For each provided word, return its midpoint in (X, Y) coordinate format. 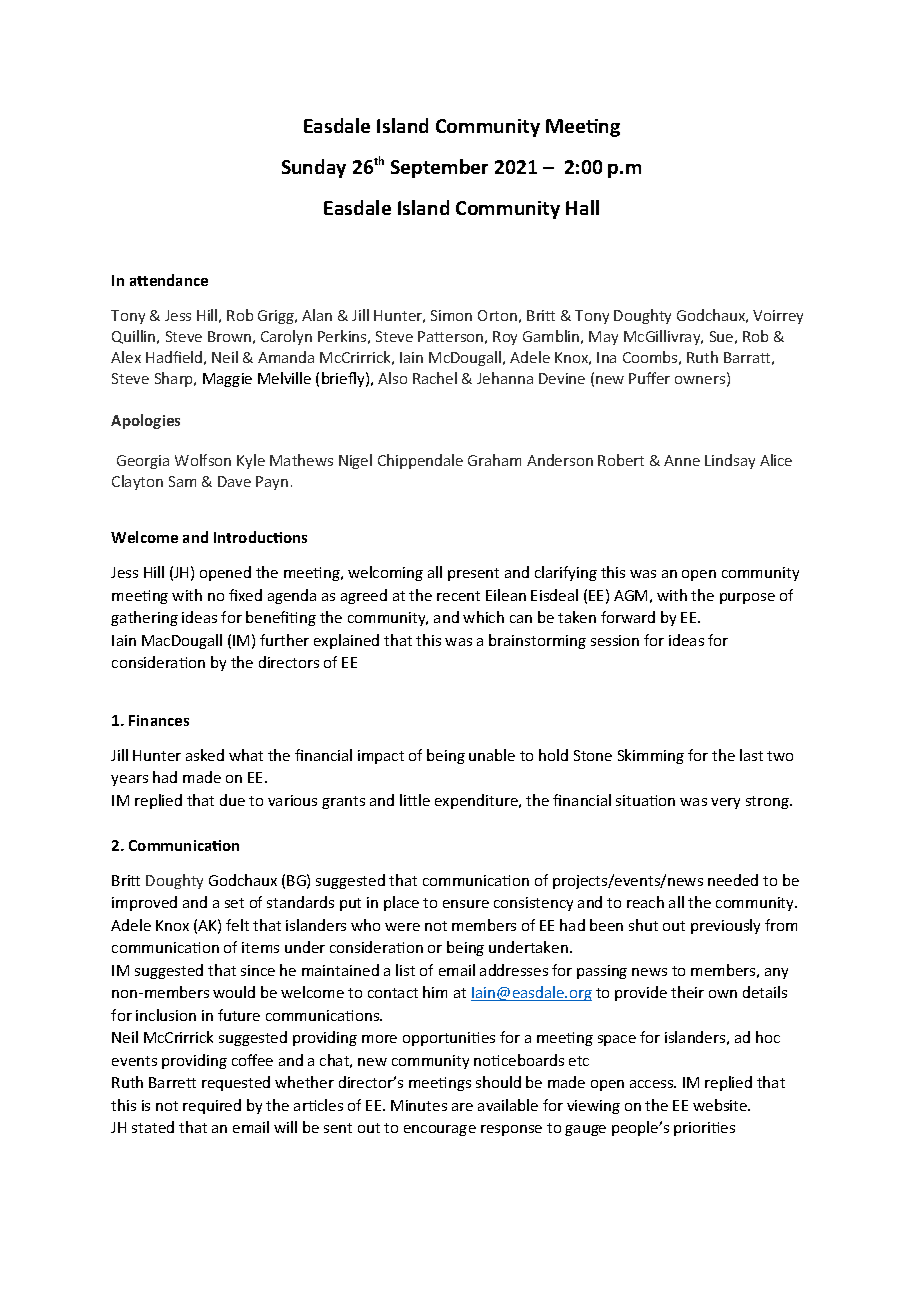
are (462, 1107)
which (483, 617)
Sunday (314, 168)
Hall (582, 207)
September (439, 168)
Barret (172, 1082)
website (721, 1105)
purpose (747, 598)
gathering (144, 618)
